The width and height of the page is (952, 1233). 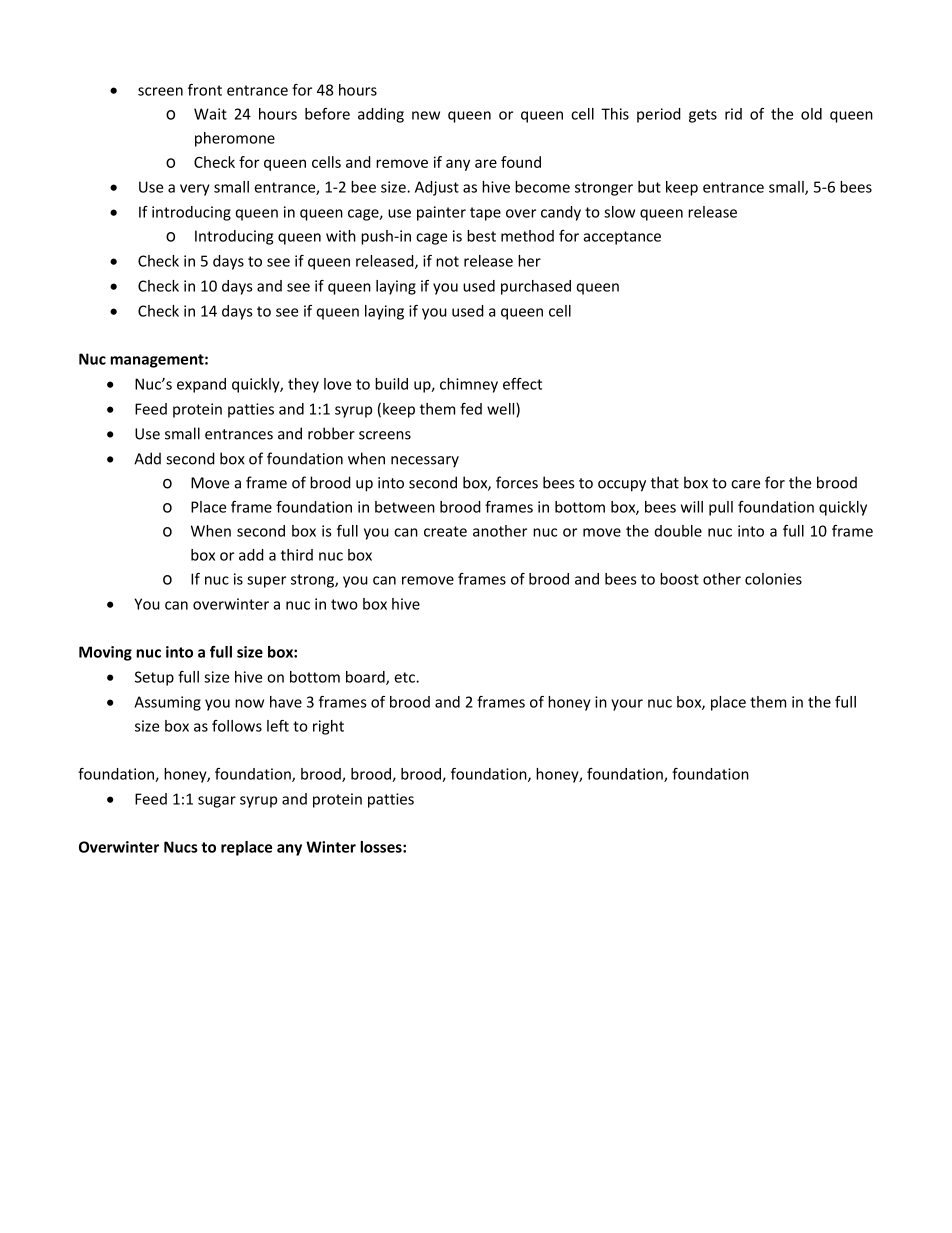 What do you see at coordinates (217, 802) in the page?
I see `sugar` at bounding box center [217, 802].
